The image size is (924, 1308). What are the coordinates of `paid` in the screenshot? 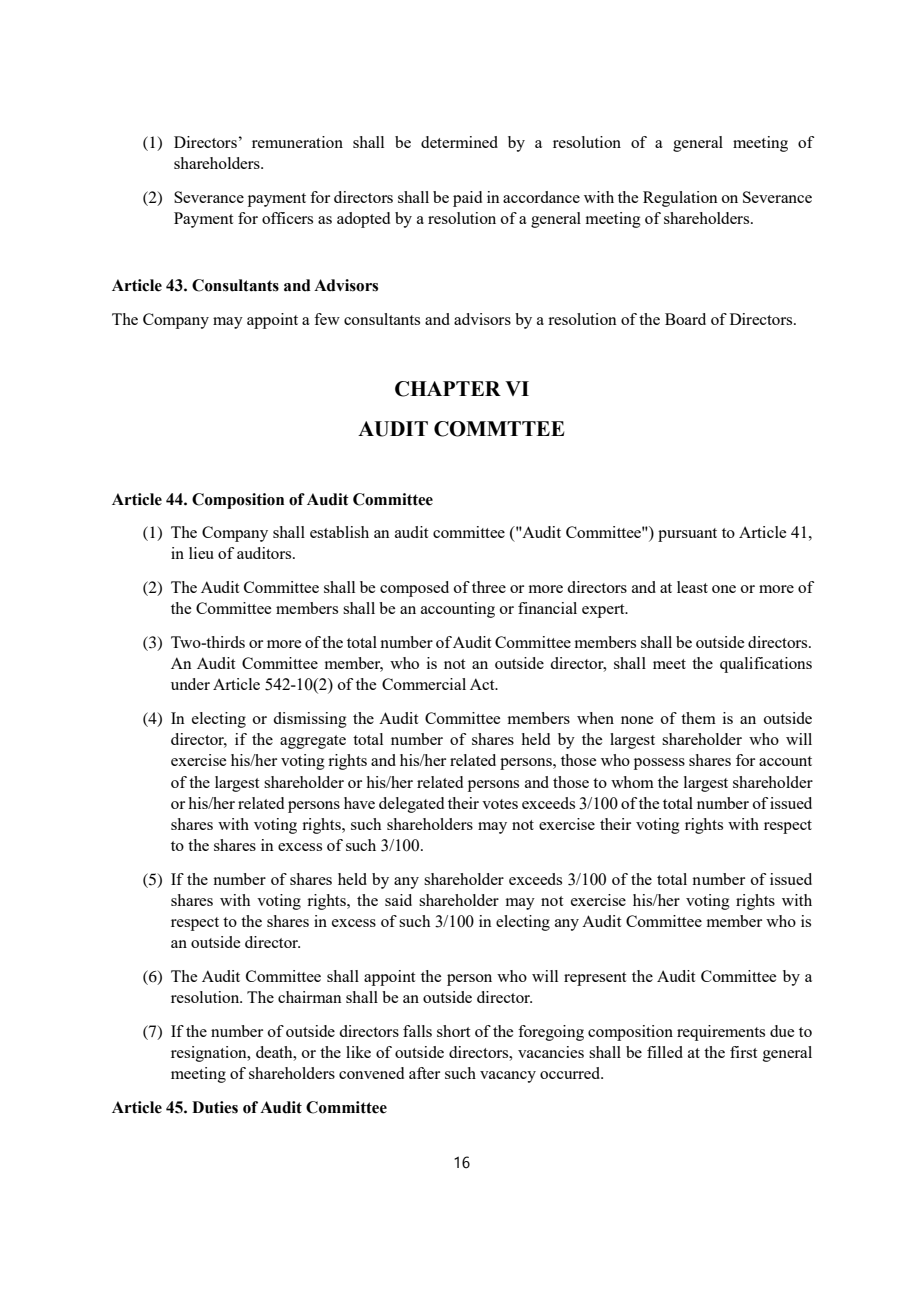 It's located at (467, 199).
